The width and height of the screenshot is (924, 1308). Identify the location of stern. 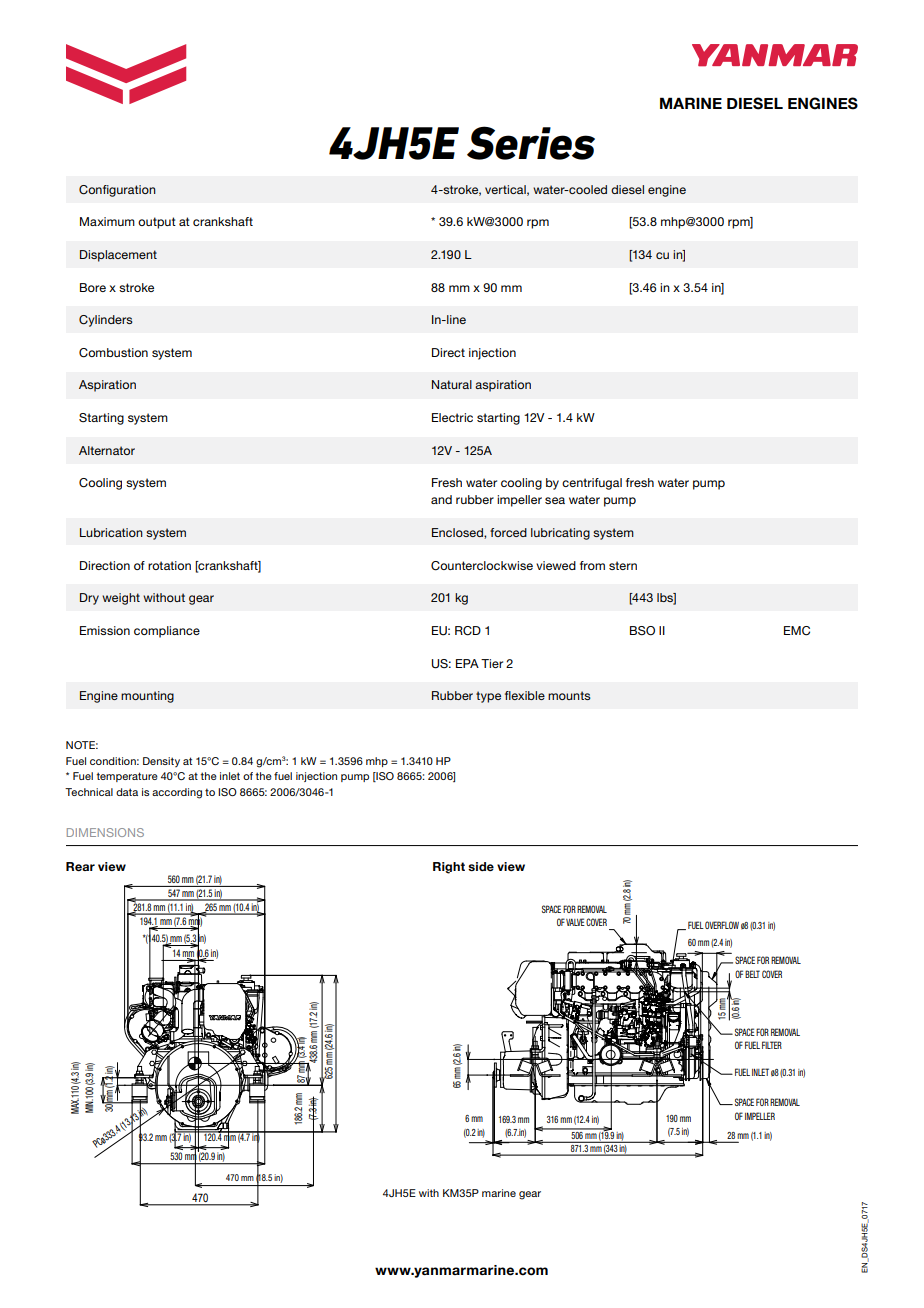
(623, 565).
